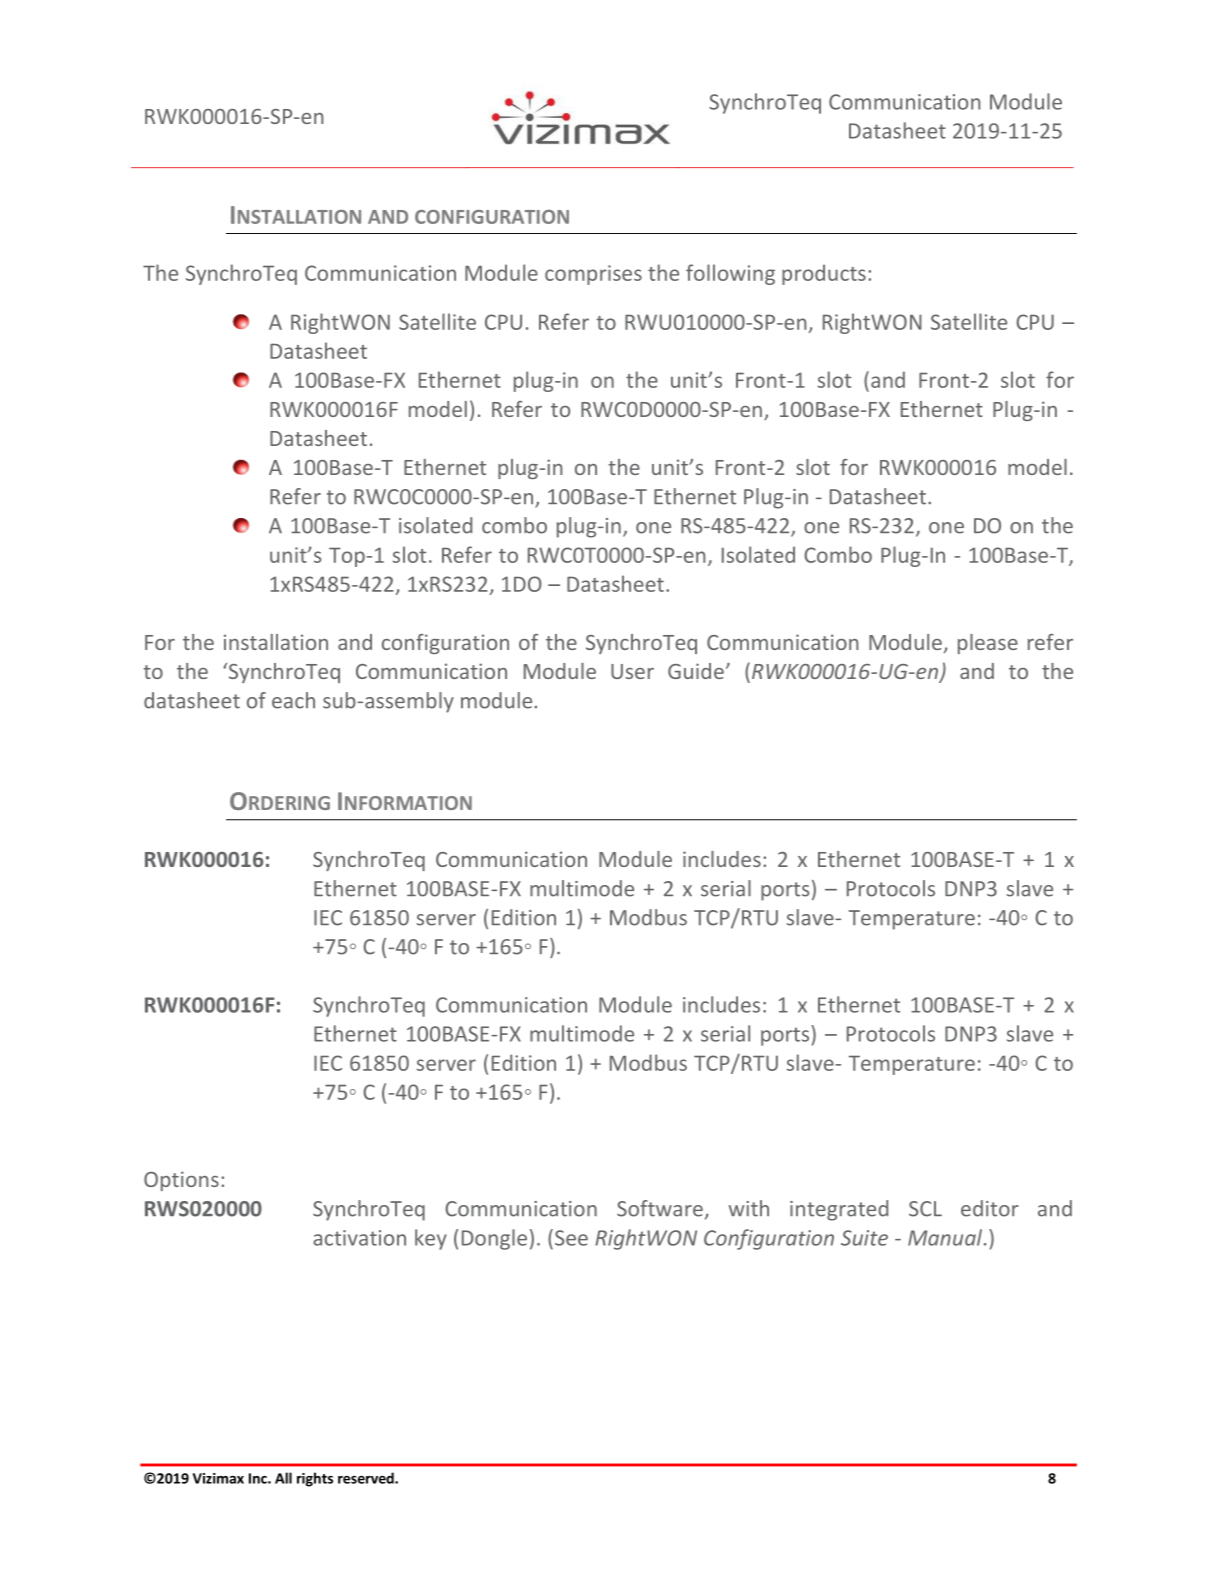 This screenshot has height=1574, width=1217. What do you see at coordinates (864, 1238) in the screenshot?
I see `Suite` at bounding box center [864, 1238].
